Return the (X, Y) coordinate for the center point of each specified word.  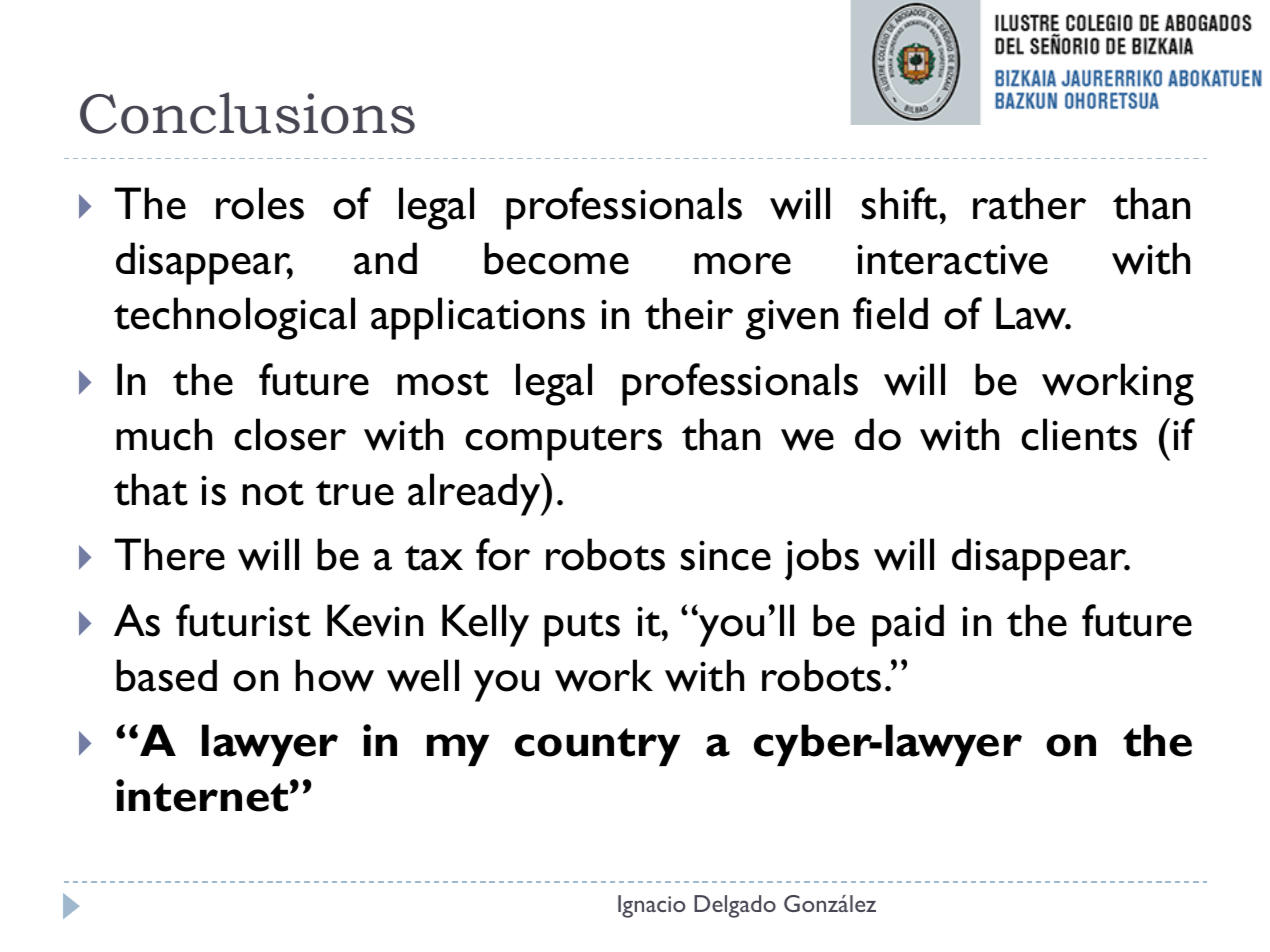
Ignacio (651, 906)
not (273, 493)
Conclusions (247, 113)
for (503, 554)
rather (1029, 203)
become (556, 258)
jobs (822, 559)
